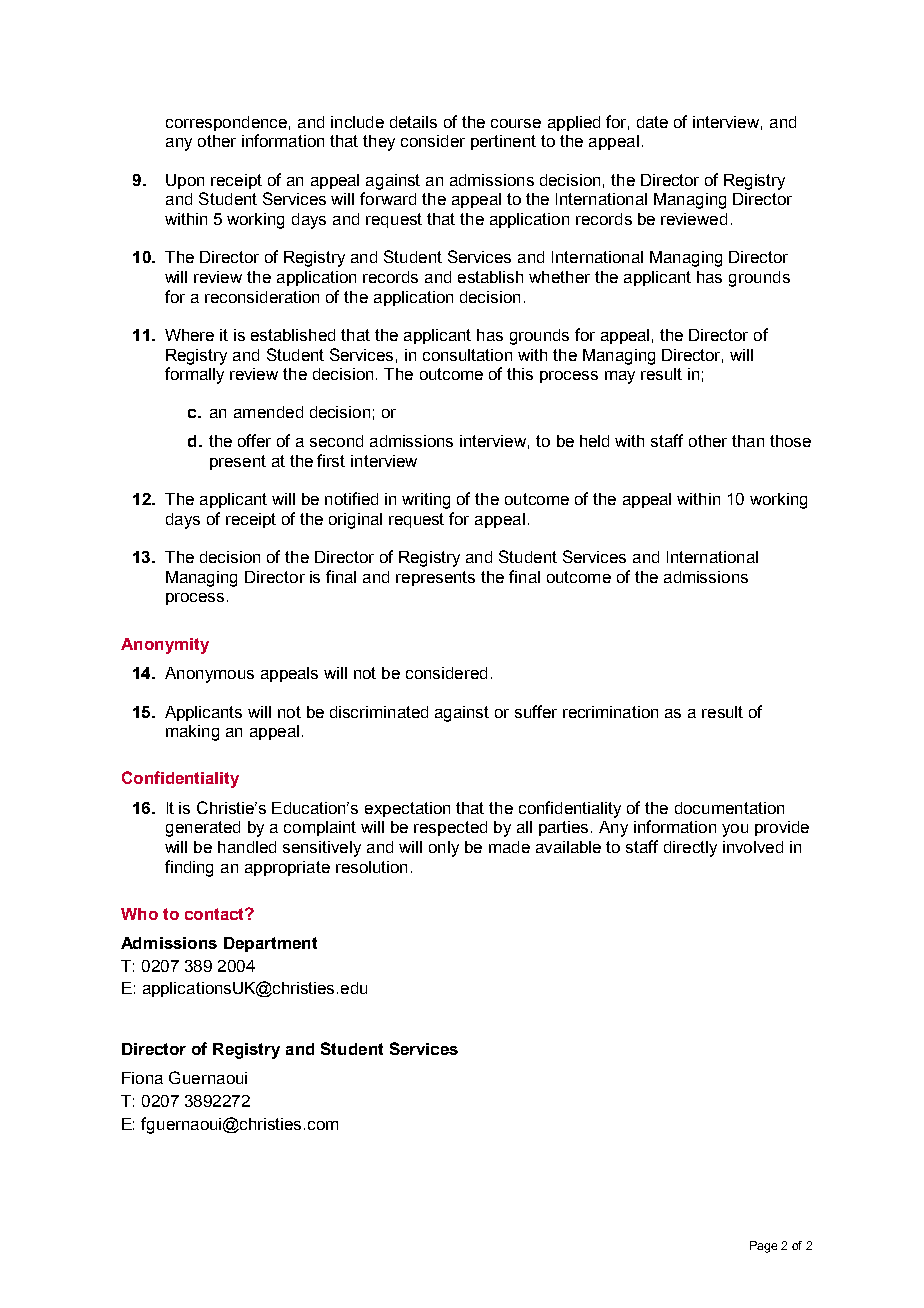 The height and width of the image is (1308, 924). Describe the element at coordinates (270, 944) in the image. I see `Department` at that location.
